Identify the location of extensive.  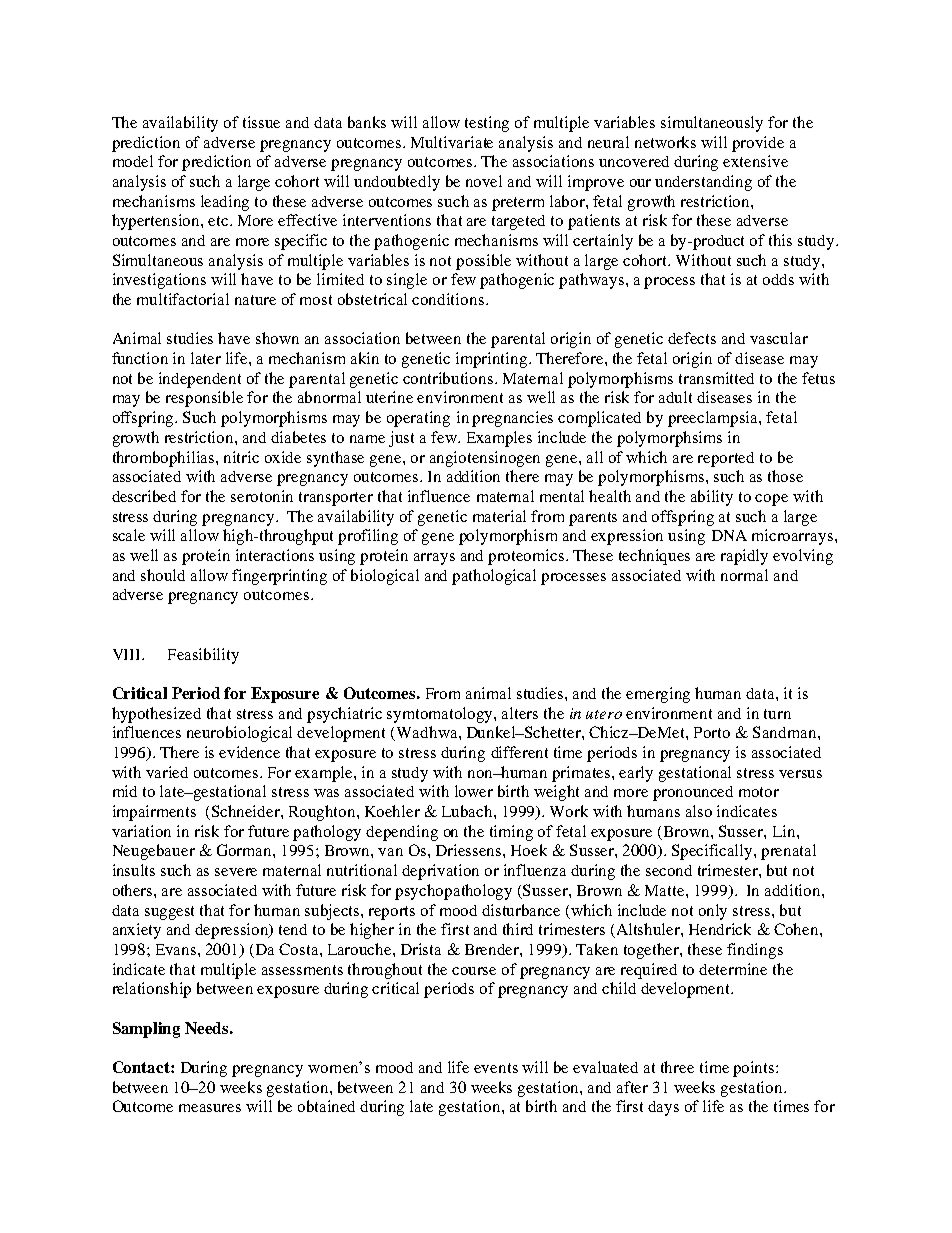
(755, 161).
